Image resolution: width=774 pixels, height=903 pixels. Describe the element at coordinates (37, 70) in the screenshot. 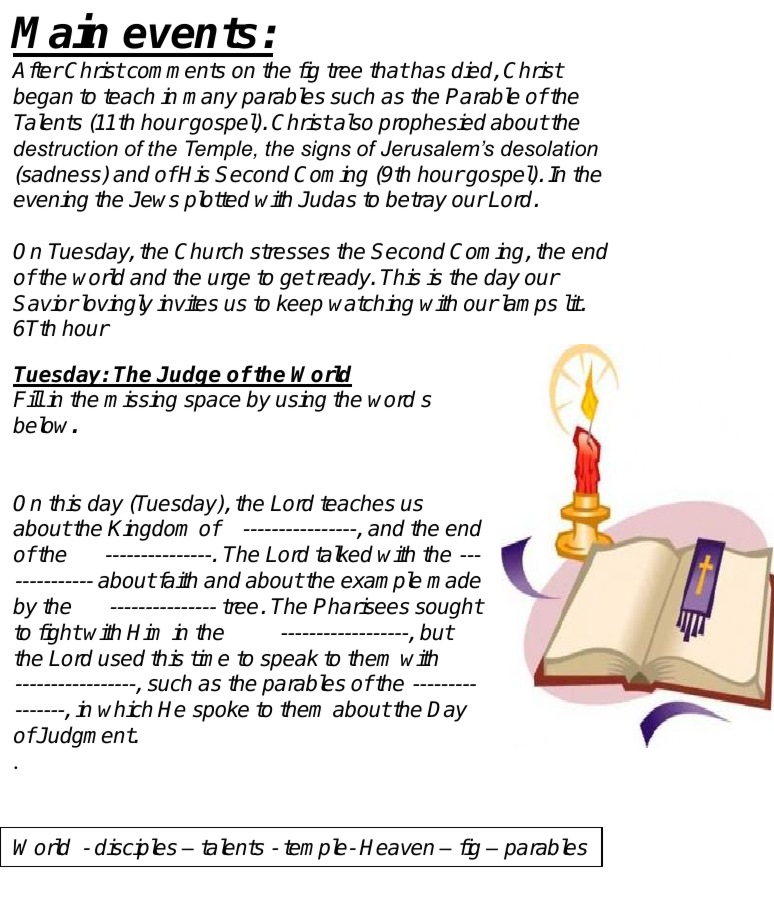

I see `After` at that location.
